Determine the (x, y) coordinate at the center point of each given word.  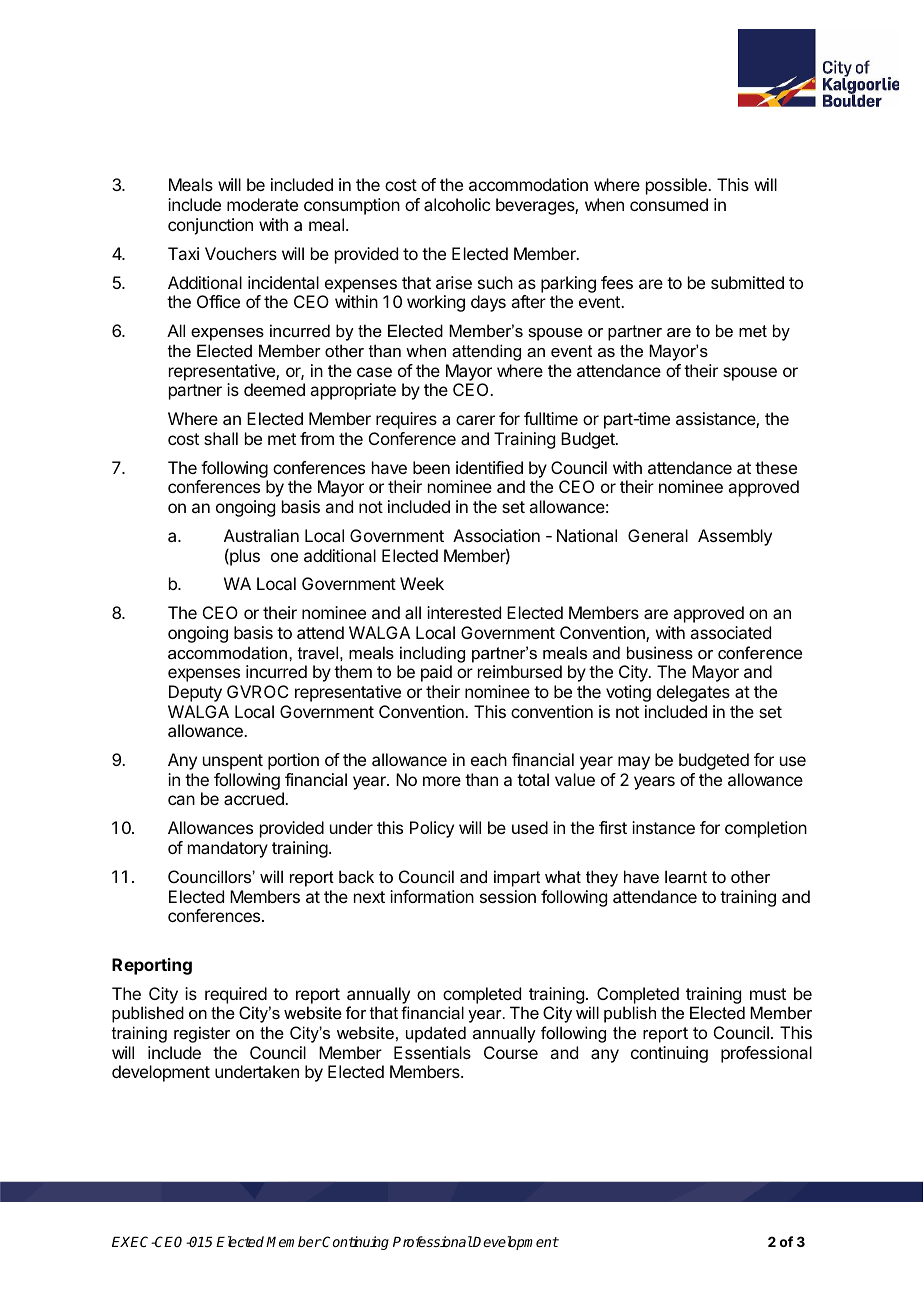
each (489, 759)
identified (489, 467)
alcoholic (457, 204)
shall (221, 438)
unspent (233, 762)
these (776, 467)
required (236, 995)
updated (436, 1034)
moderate (262, 204)
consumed (669, 204)
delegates (693, 693)
